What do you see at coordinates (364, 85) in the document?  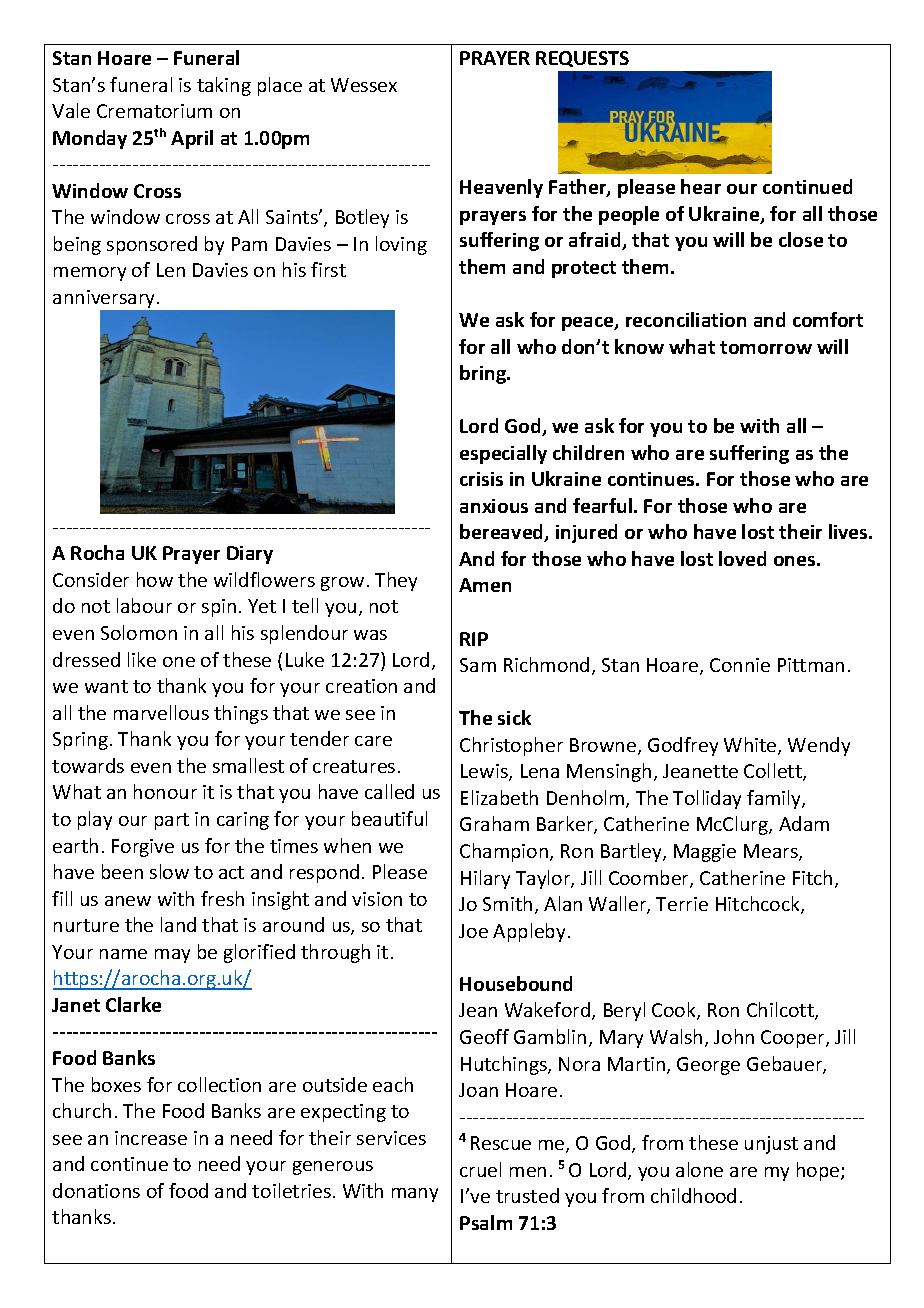 I see `Wessex` at bounding box center [364, 85].
